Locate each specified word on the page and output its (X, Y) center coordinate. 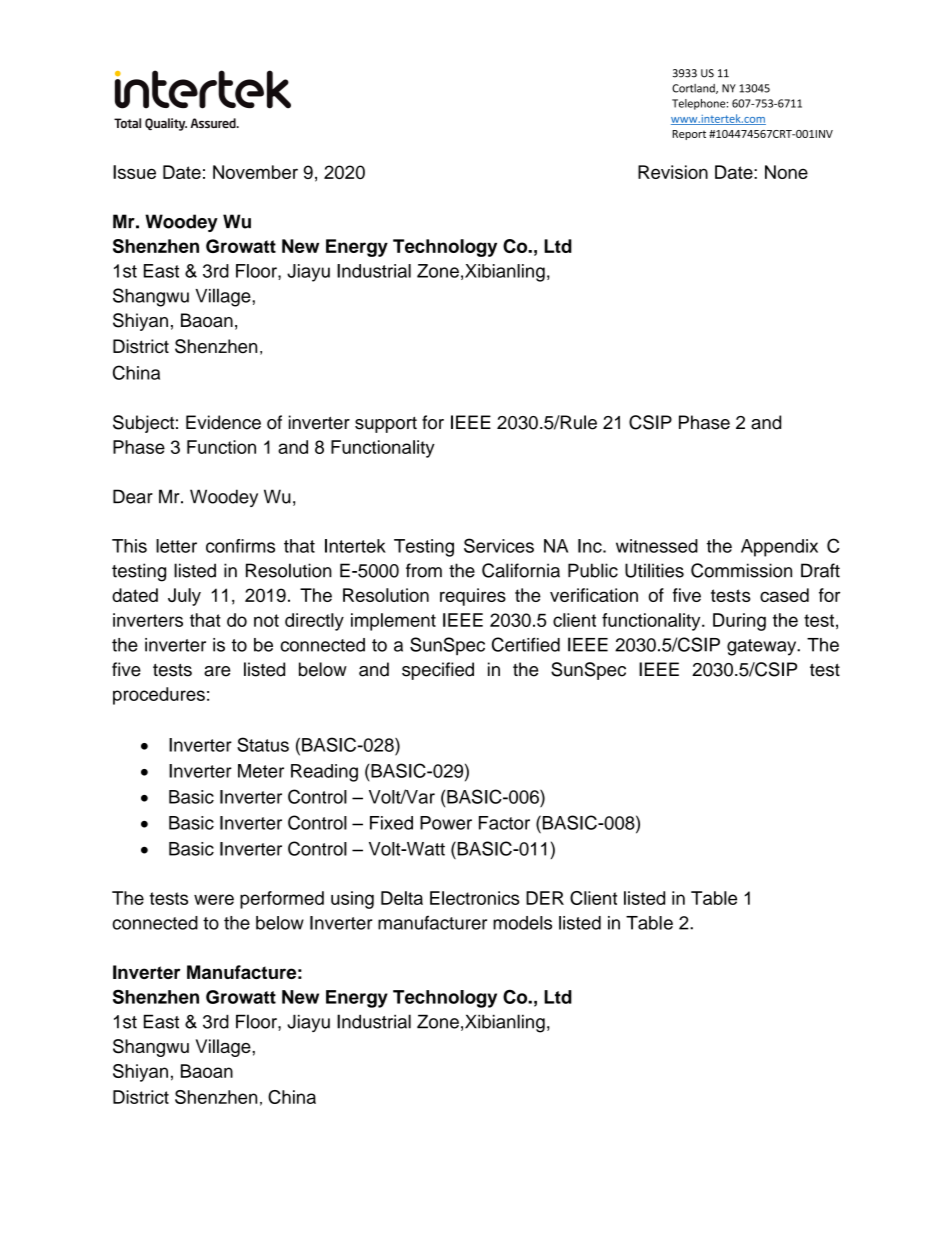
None (786, 172)
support (386, 425)
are (217, 671)
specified (438, 671)
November (255, 172)
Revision (673, 172)
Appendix (779, 548)
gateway (763, 647)
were (214, 899)
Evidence (223, 422)
